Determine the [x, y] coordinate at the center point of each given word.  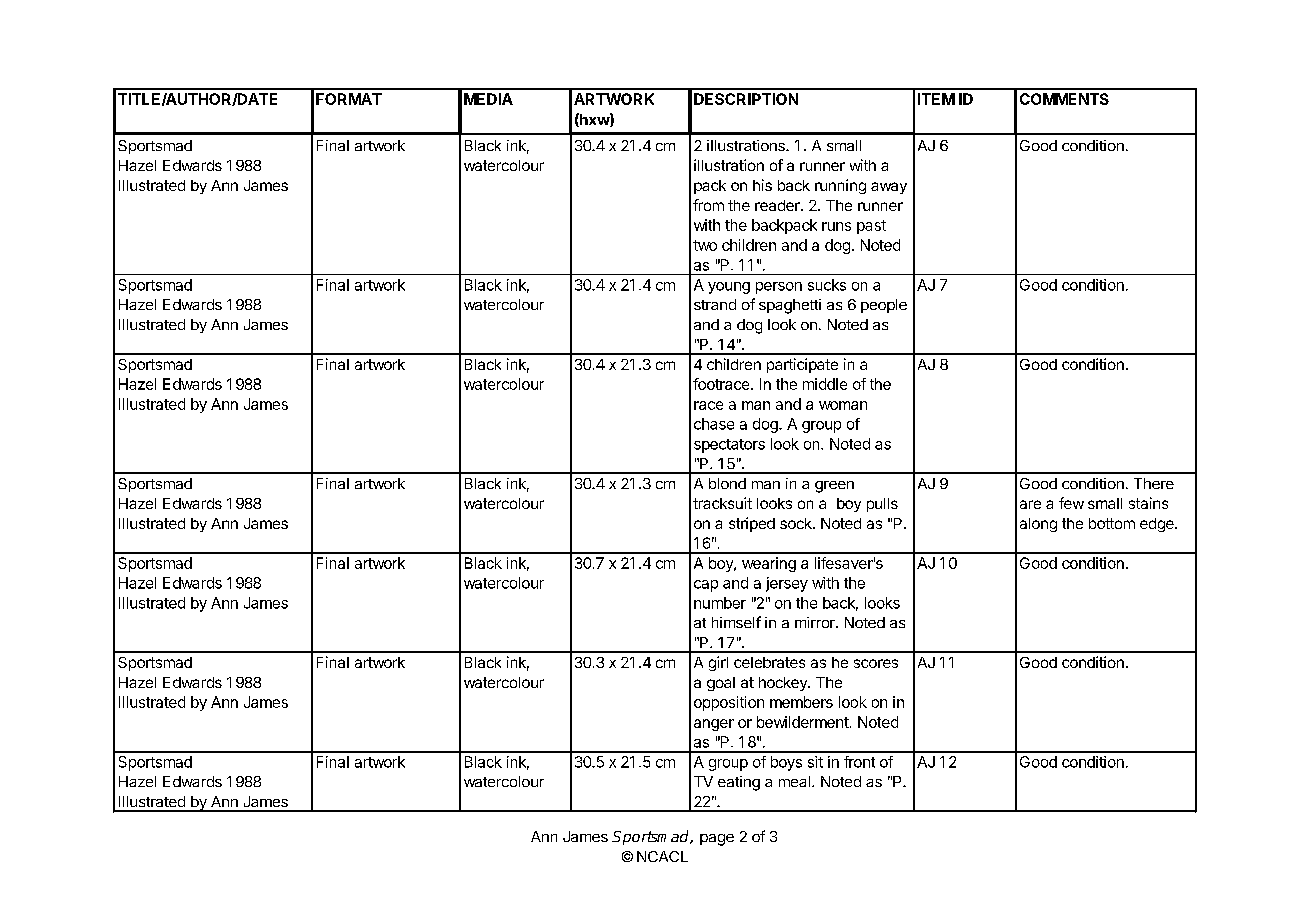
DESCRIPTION [746, 99]
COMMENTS [1064, 99]
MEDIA [488, 99]
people [884, 306]
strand [715, 304]
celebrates [769, 662]
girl [718, 663]
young [729, 288]
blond [727, 483]
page [717, 840]
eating [739, 783]
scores [876, 663]
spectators [729, 446]
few [1071, 503]
